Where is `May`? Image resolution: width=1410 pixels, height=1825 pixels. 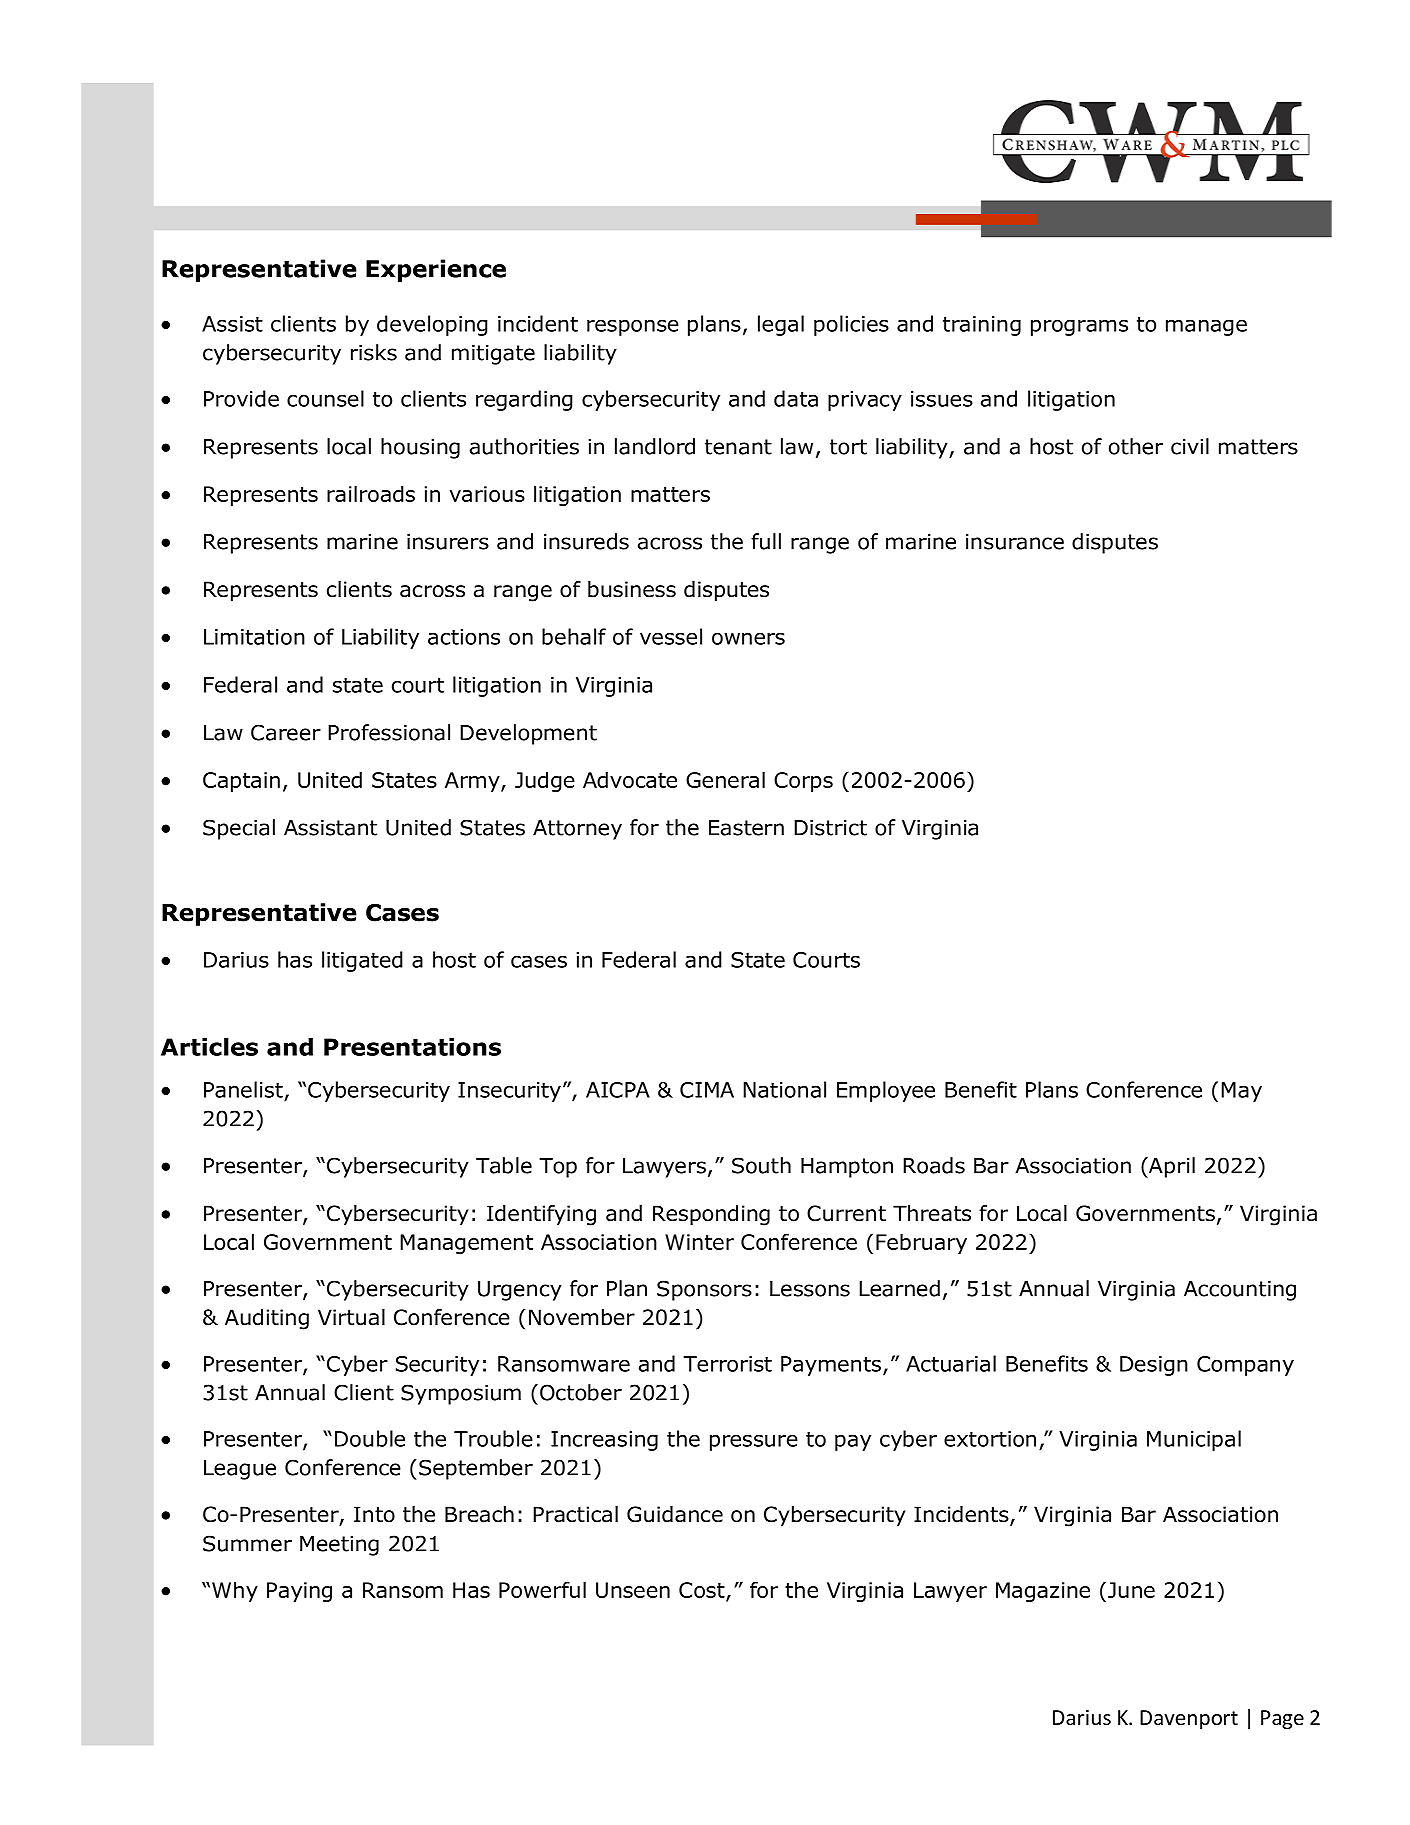 May is located at coordinates (1241, 1092).
